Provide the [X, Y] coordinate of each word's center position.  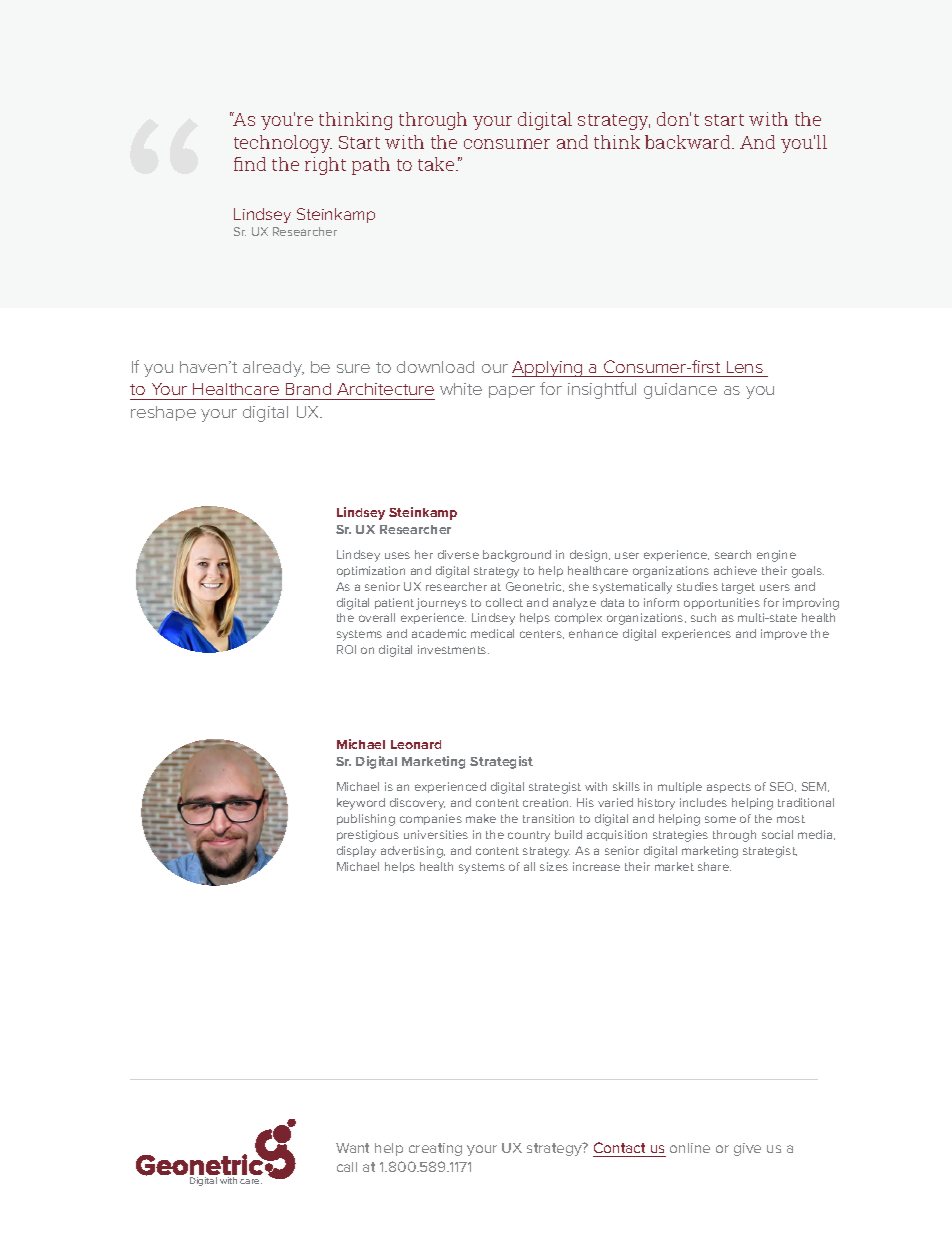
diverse [458, 554]
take [437, 164]
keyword [361, 804]
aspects [729, 788]
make [481, 818]
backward [689, 142]
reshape [163, 413]
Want [352, 1148]
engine [776, 556]
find [250, 164]
